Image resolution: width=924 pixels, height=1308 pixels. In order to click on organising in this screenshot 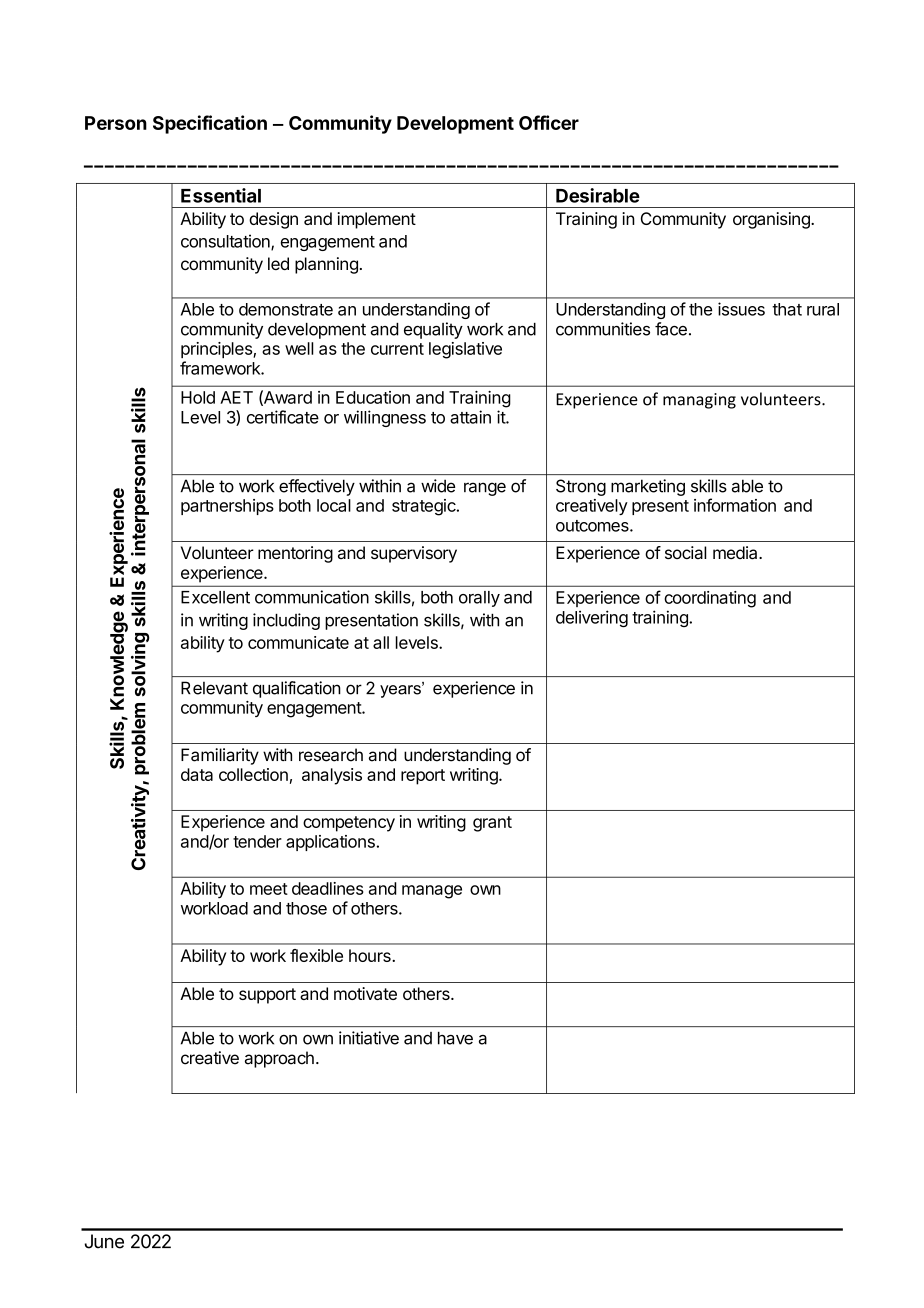, I will do `click(772, 220)`.
